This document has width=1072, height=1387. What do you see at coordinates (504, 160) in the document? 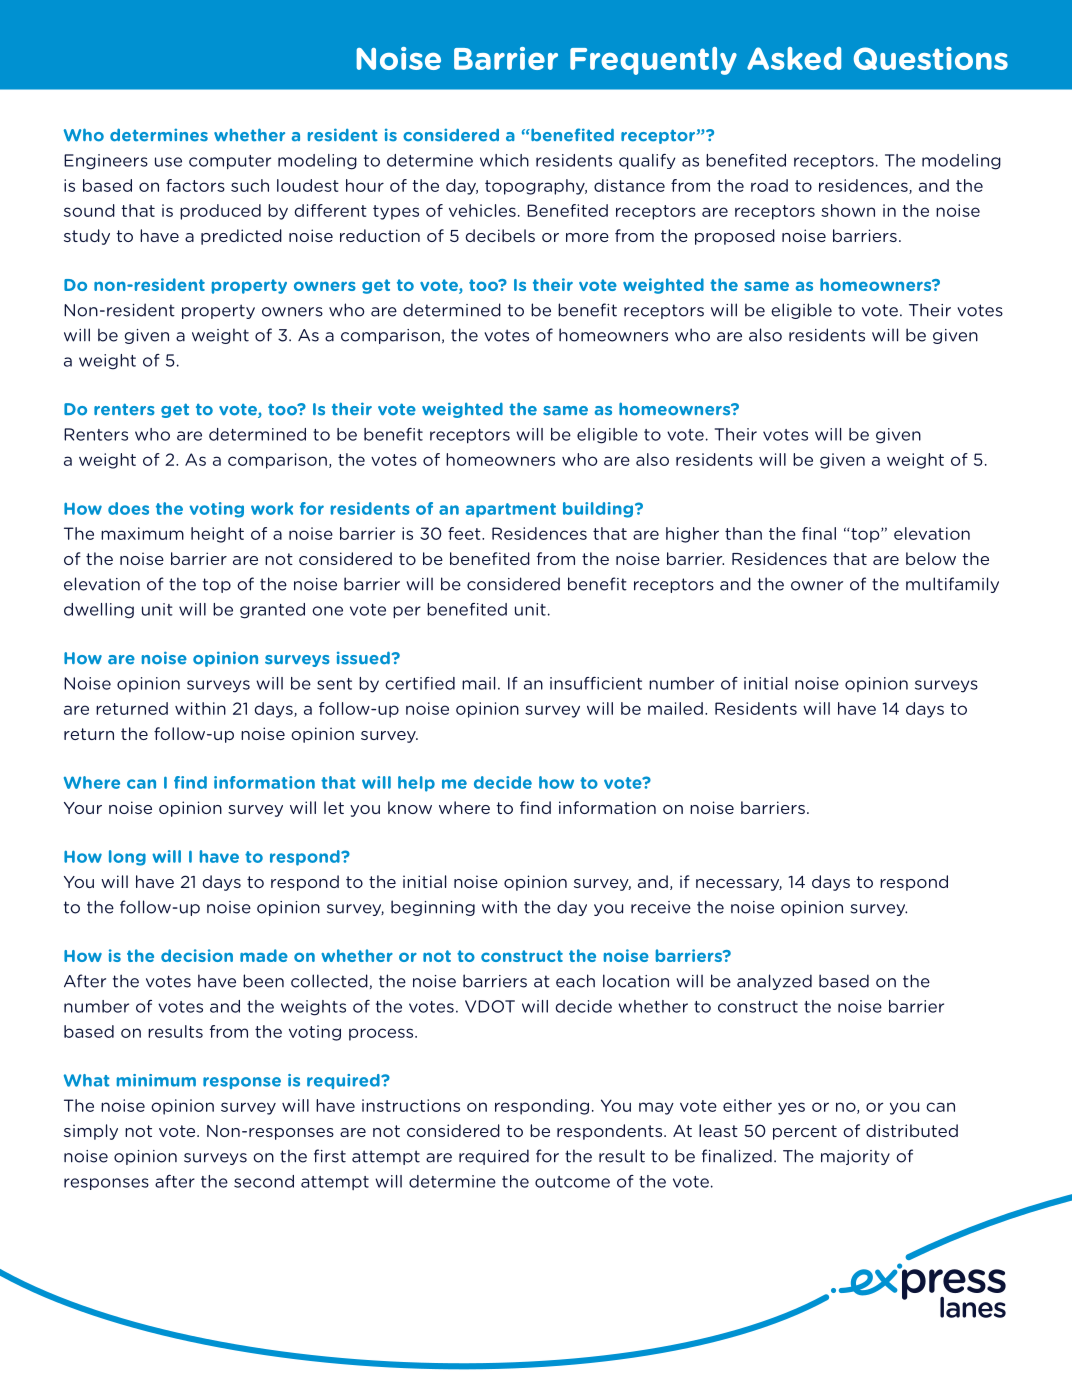
I see `which` at bounding box center [504, 160].
